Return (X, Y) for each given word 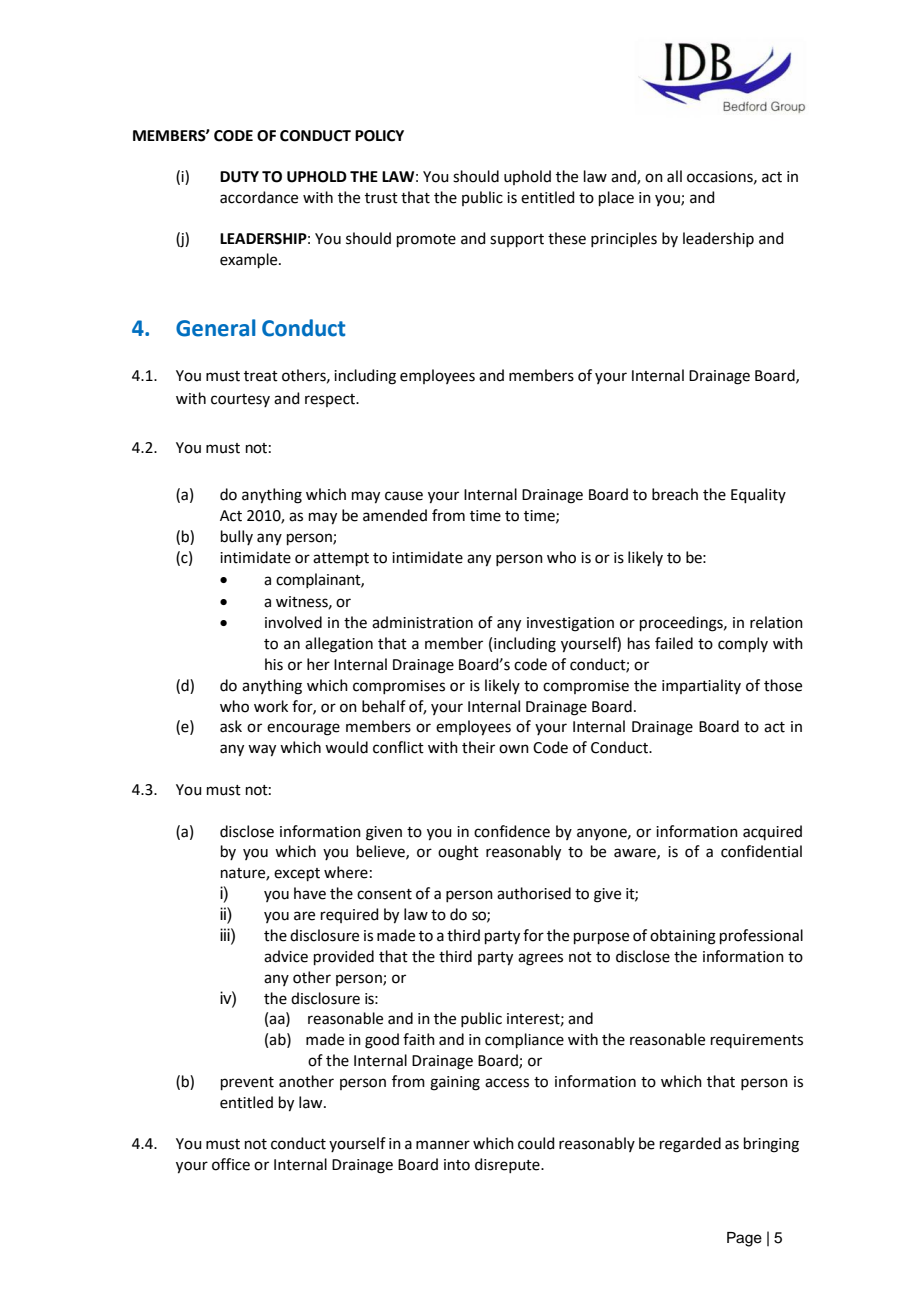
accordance (259, 197)
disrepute (508, 1165)
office (231, 1164)
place (616, 198)
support (517, 240)
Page (744, 1239)
